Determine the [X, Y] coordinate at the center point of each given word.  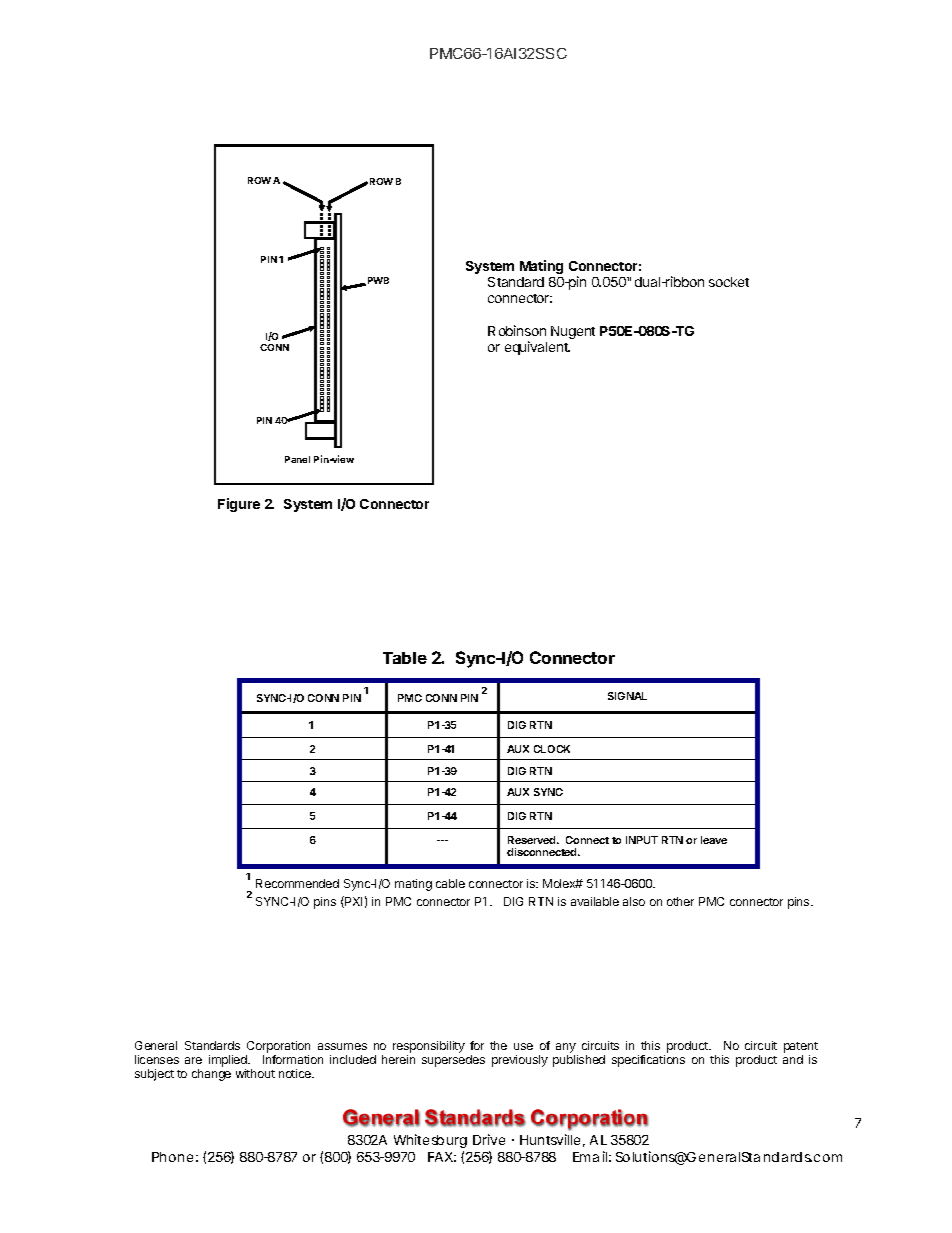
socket [729, 282]
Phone [172, 1157]
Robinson [517, 330]
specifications [648, 1061]
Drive [489, 1139]
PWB [378, 280]
